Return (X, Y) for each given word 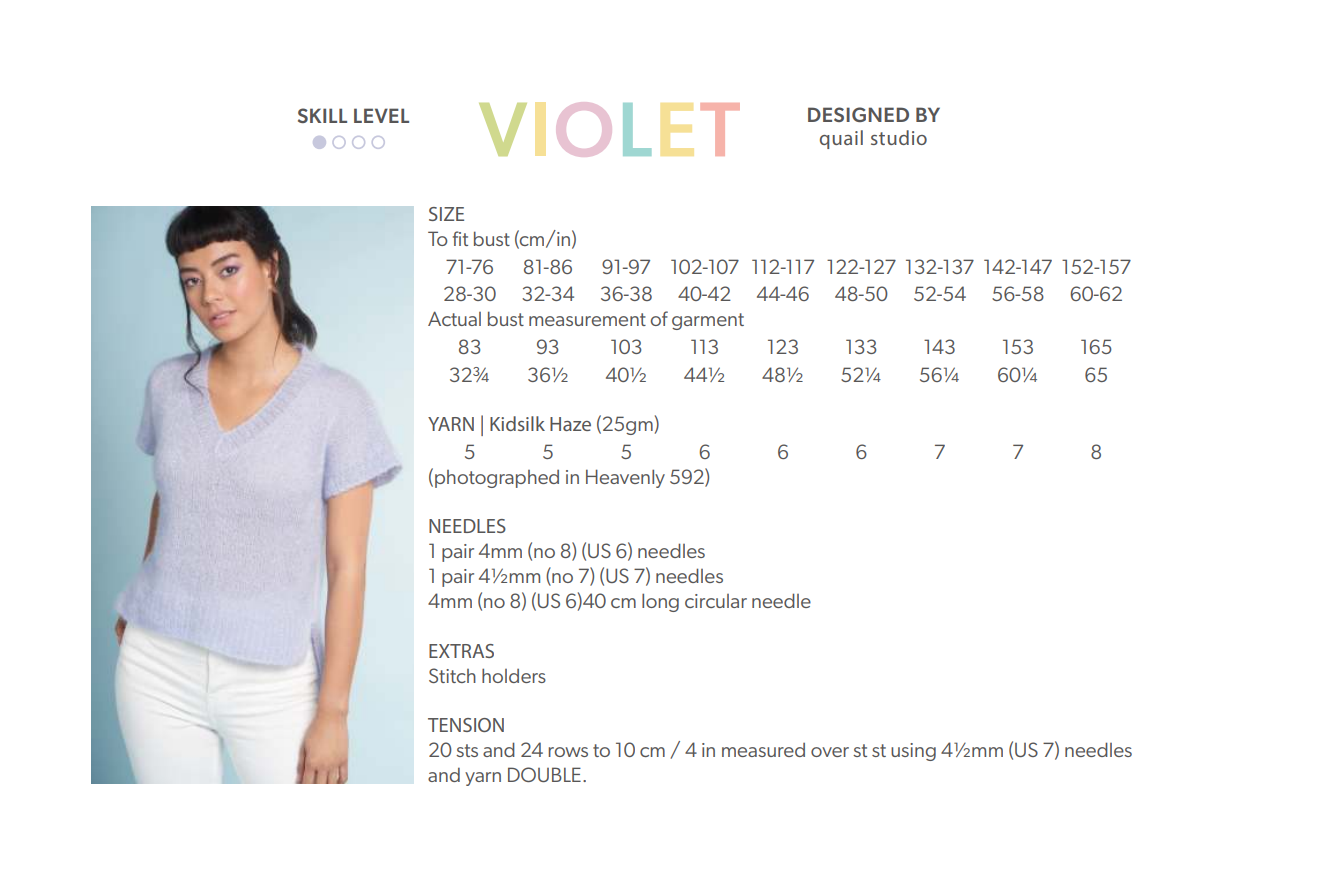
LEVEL (381, 115)
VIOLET (609, 129)
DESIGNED (858, 114)
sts (467, 750)
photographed (497, 479)
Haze (570, 424)
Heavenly (625, 478)
